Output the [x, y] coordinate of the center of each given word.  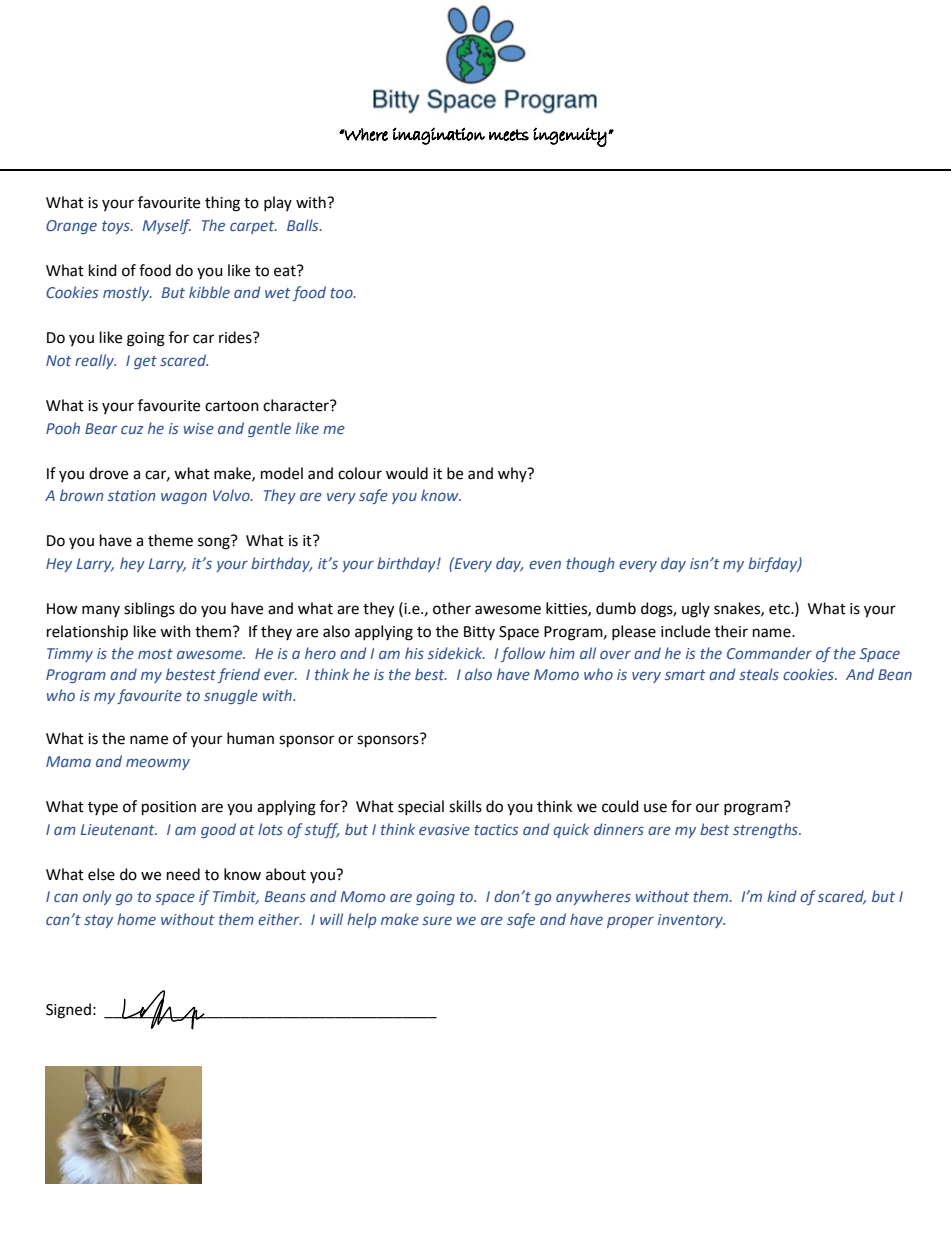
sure [437, 920]
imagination [439, 136]
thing [222, 204]
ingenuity [570, 137]
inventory [691, 921]
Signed [68, 1011]
